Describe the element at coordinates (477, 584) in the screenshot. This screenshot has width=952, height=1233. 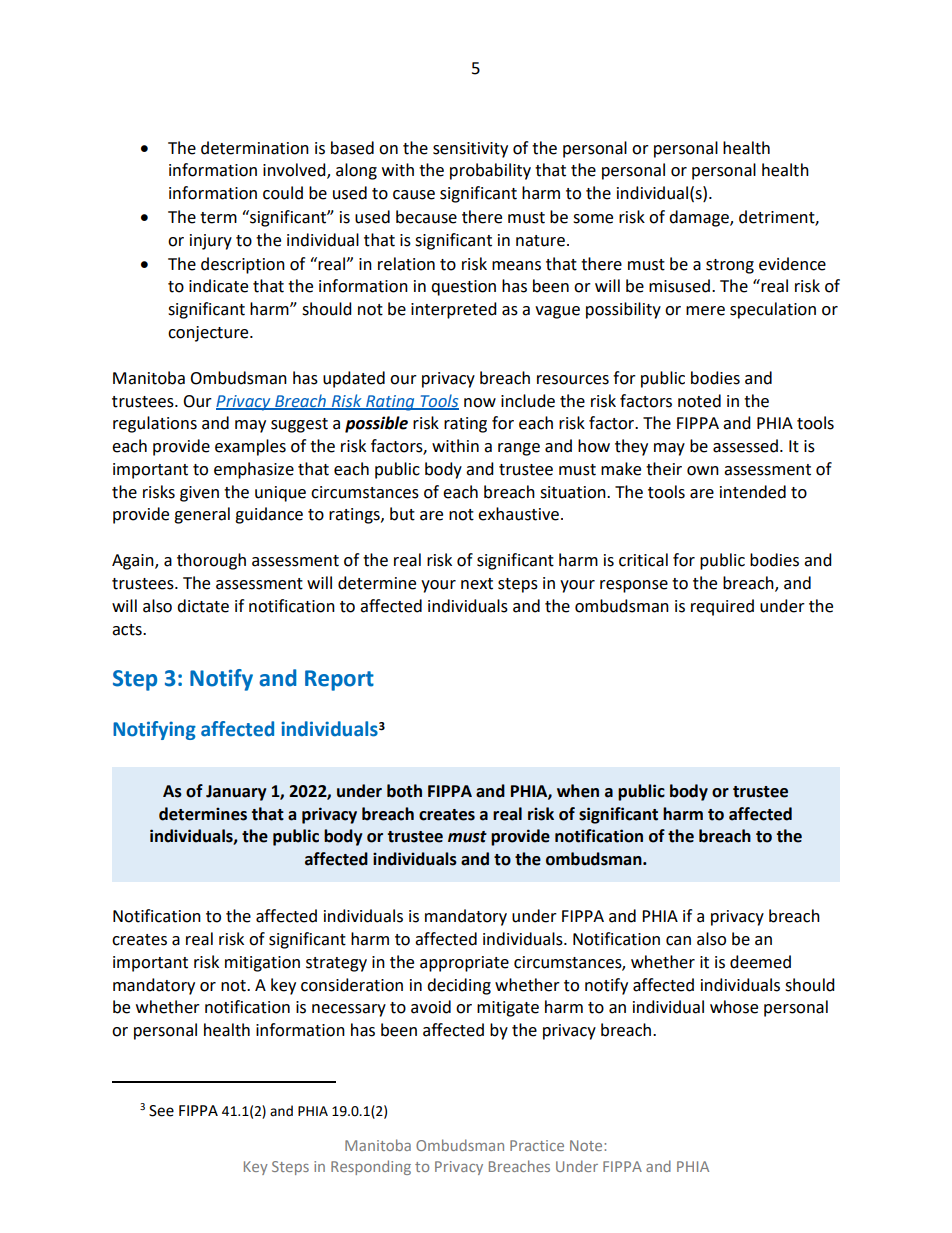
I see `next` at that location.
